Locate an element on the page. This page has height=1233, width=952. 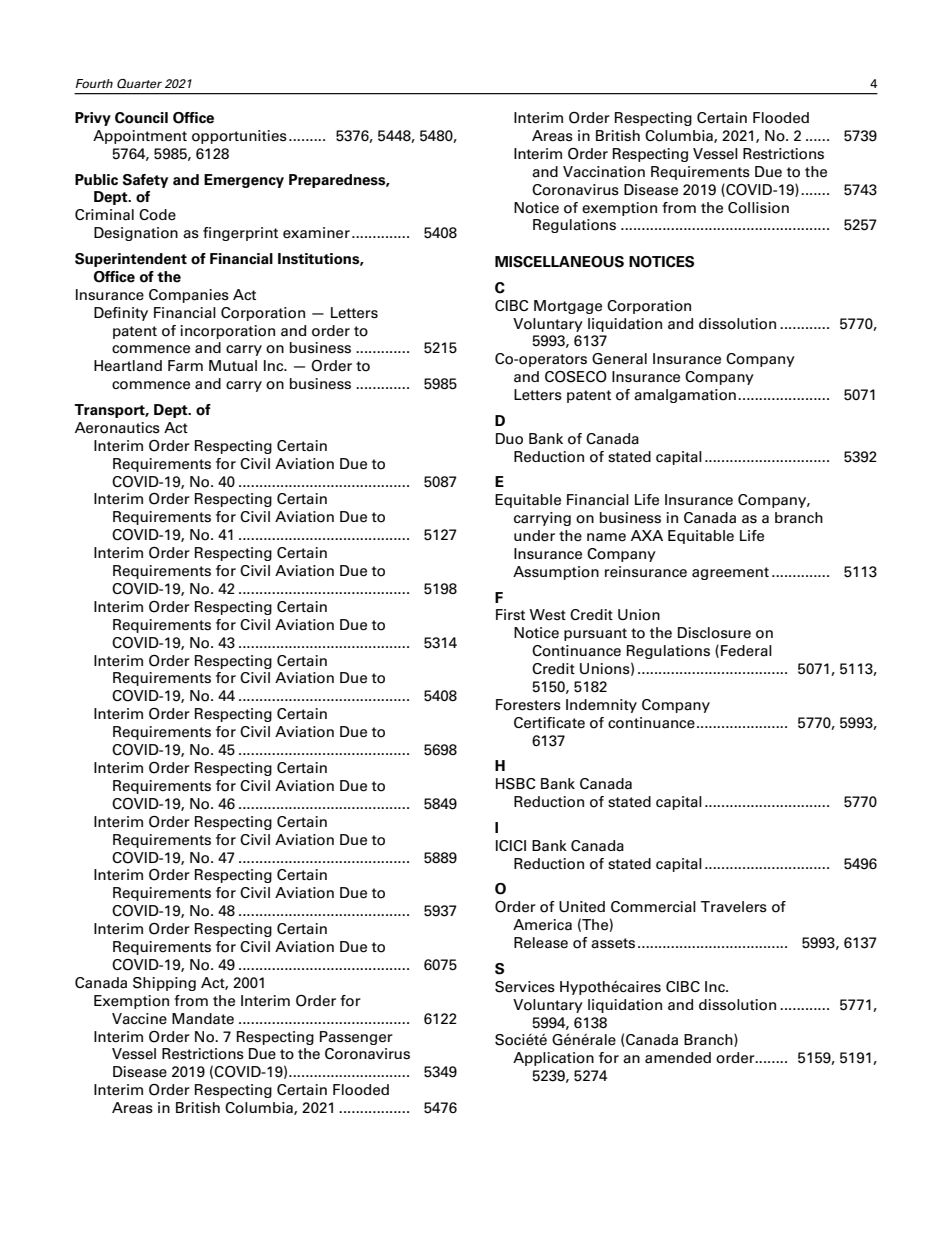
Aeronautics is located at coordinates (117, 428).
